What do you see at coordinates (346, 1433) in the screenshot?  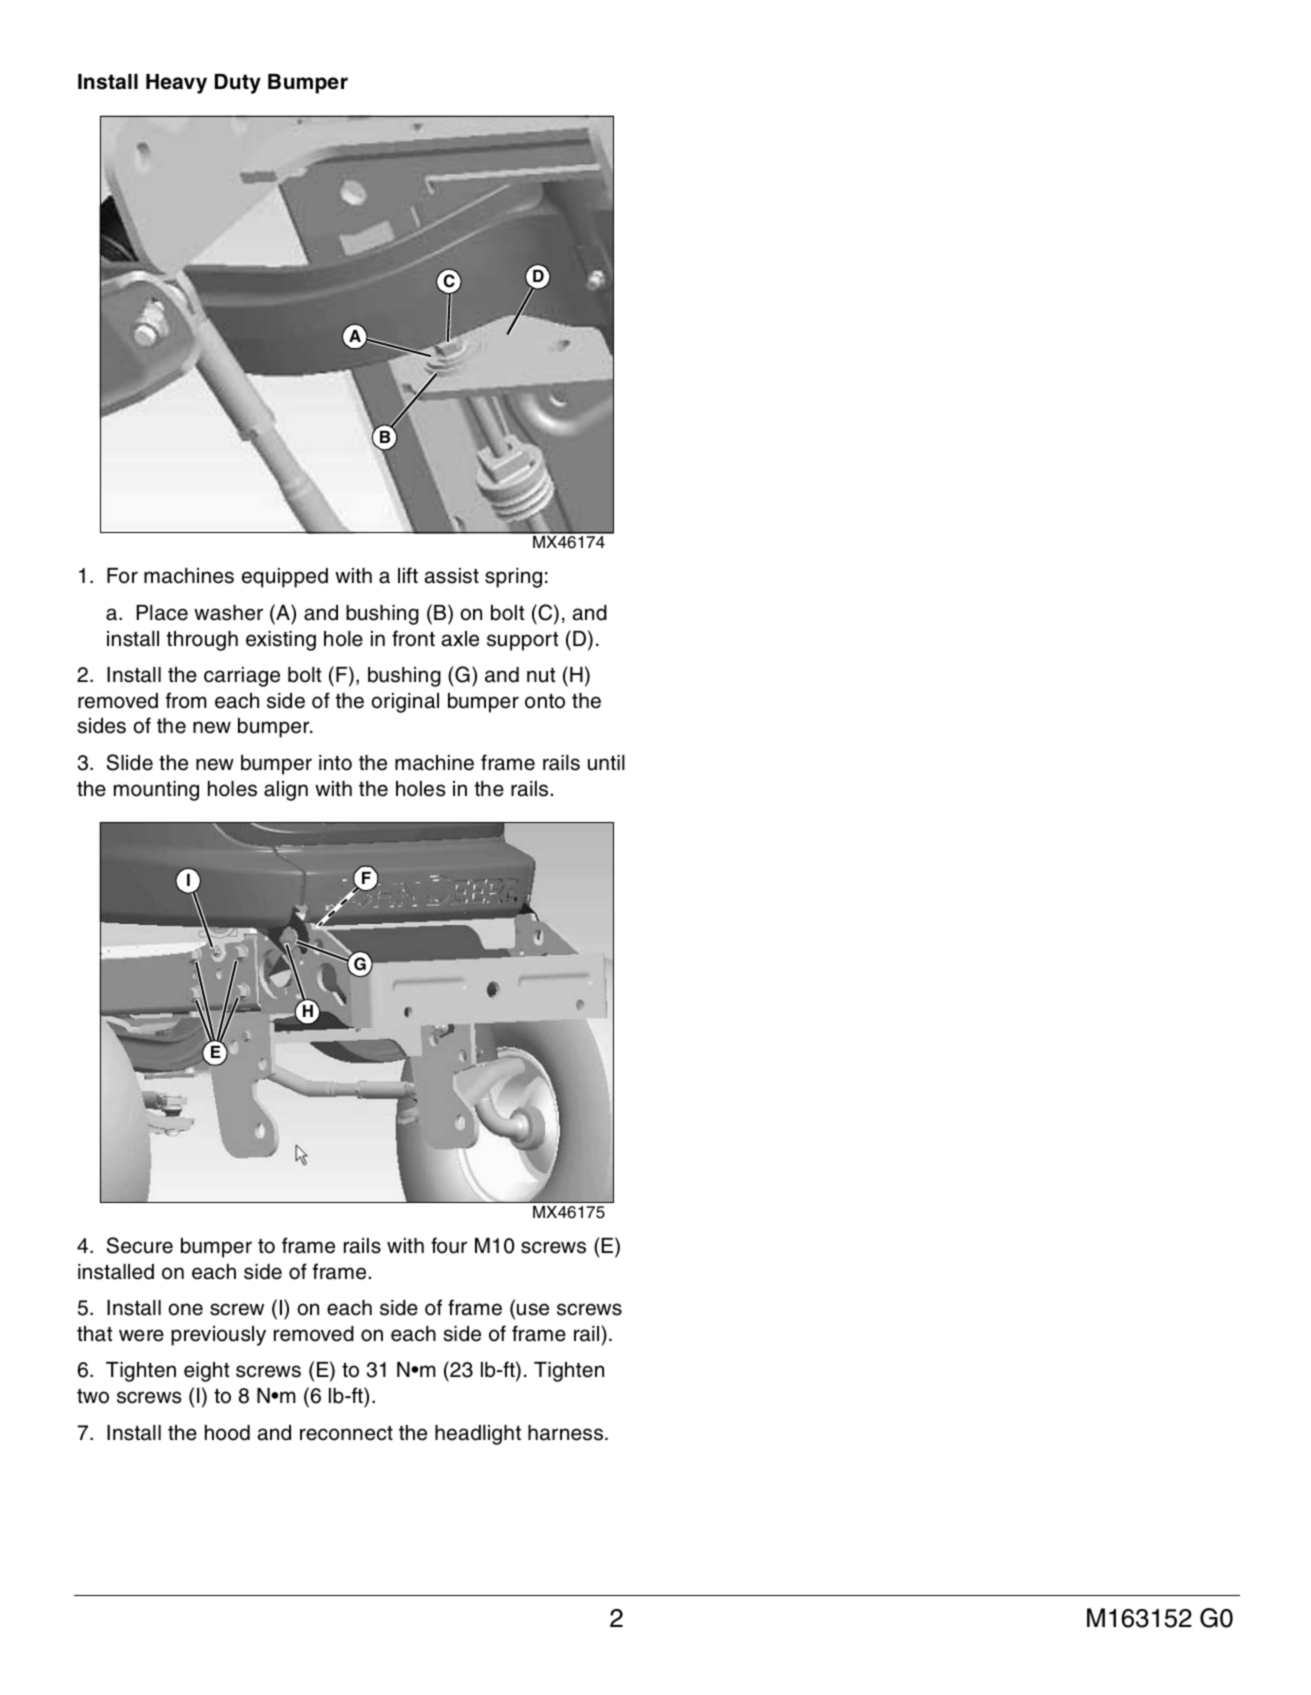 I see `reconnect` at bounding box center [346, 1433].
